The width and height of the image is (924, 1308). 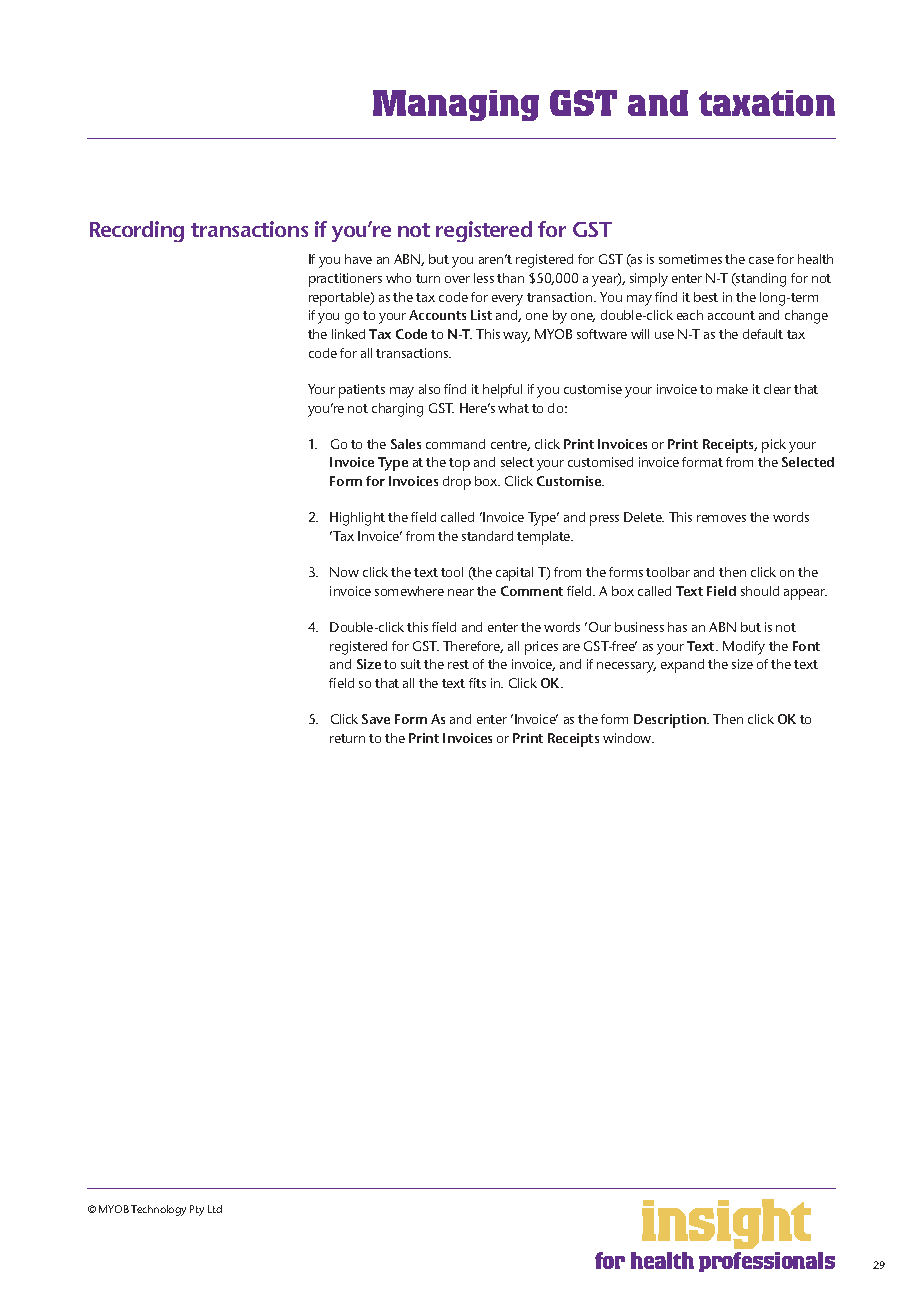 What do you see at coordinates (197, 1210) in the image?
I see `Pty` at bounding box center [197, 1210].
